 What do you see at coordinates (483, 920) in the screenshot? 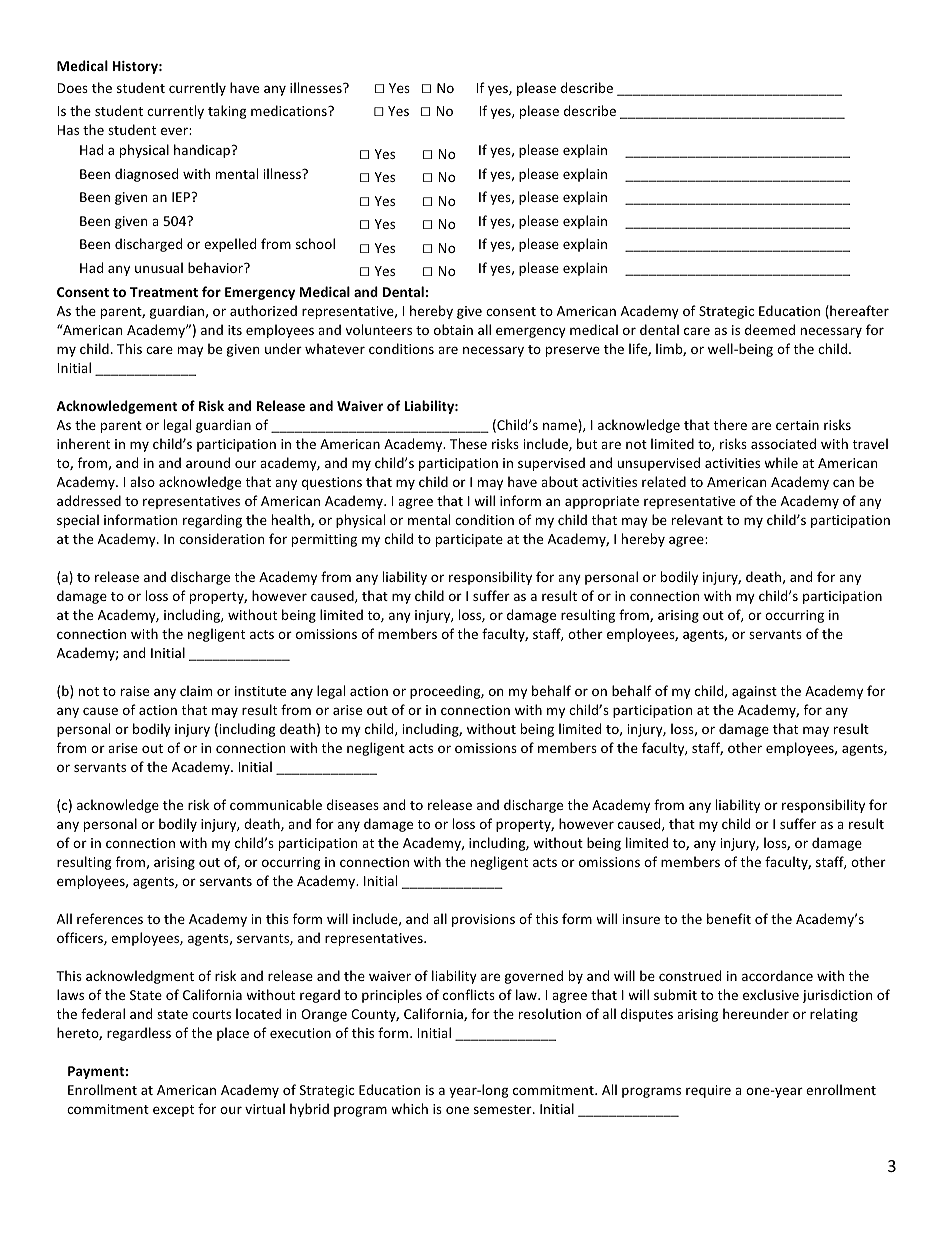
I see `provisions` at bounding box center [483, 920].
